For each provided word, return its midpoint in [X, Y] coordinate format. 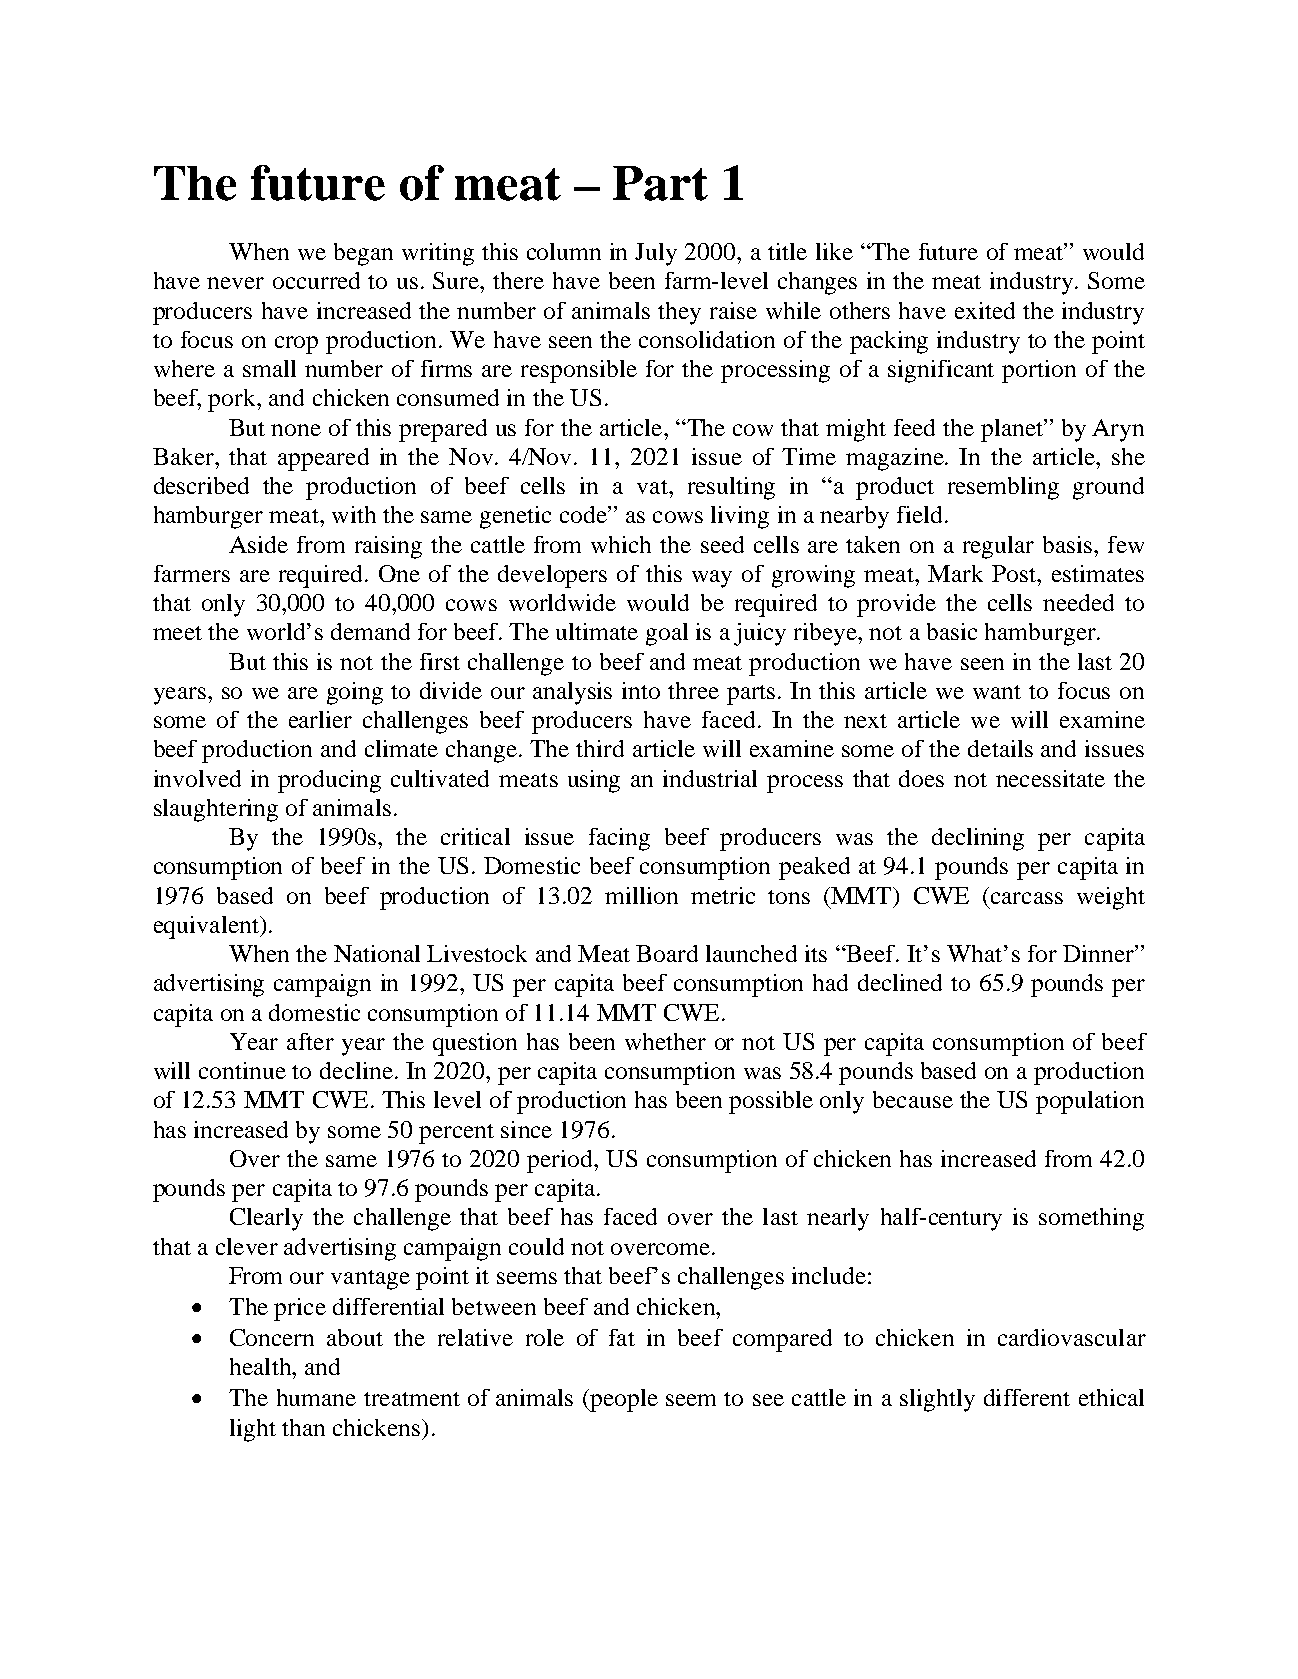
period [561, 1161]
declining [978, 839]
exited [985, 310]
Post [1015, 573]
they [679, 313]
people [623, 1400]
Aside [258, 544]
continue [242, 1070]
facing [619, 839]
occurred [316, 280]
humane [316, 1397]
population [1090, 1102]
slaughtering [216, 810]
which [621, 544]
